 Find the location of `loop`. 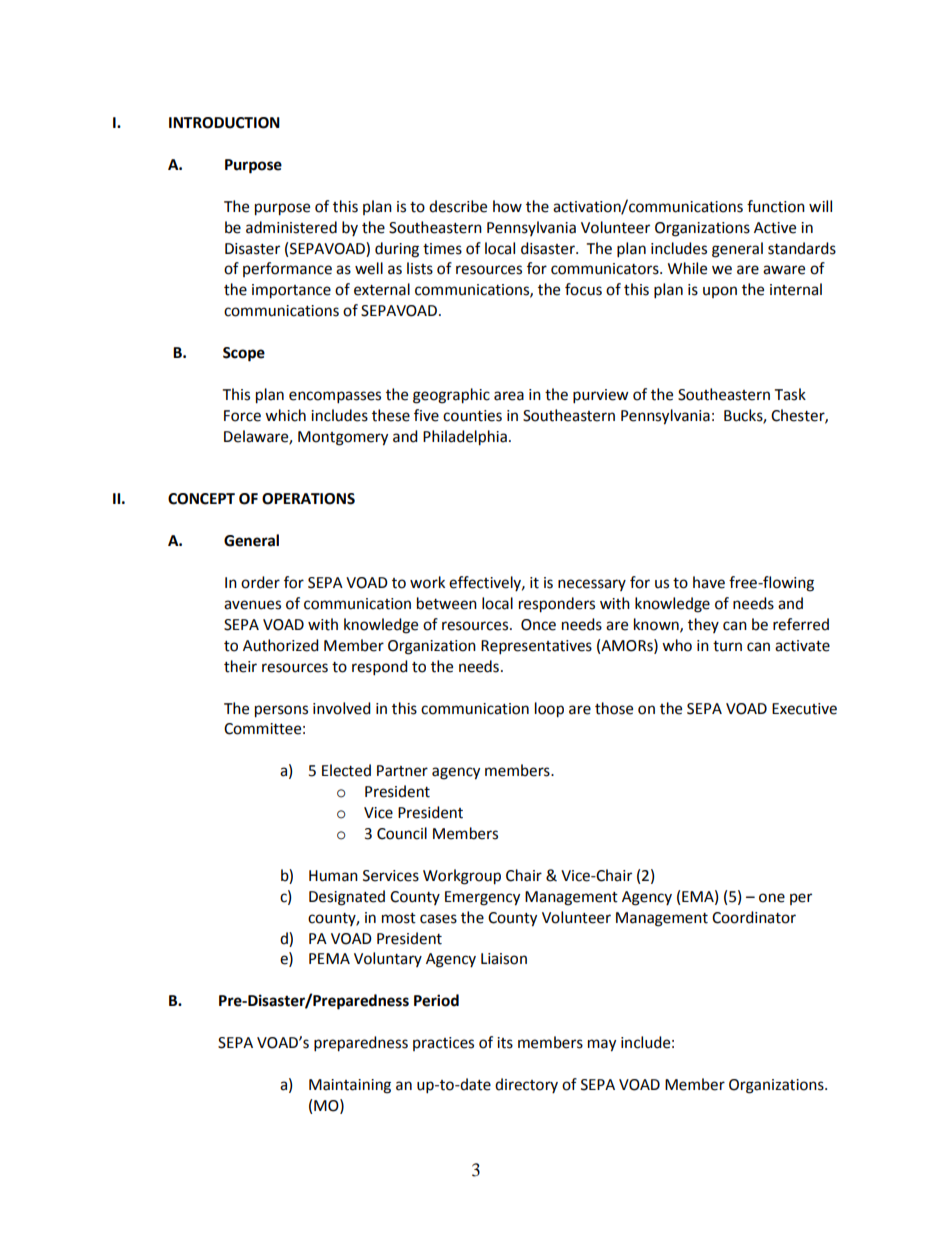

loop is located at coordinates (549, 710).
